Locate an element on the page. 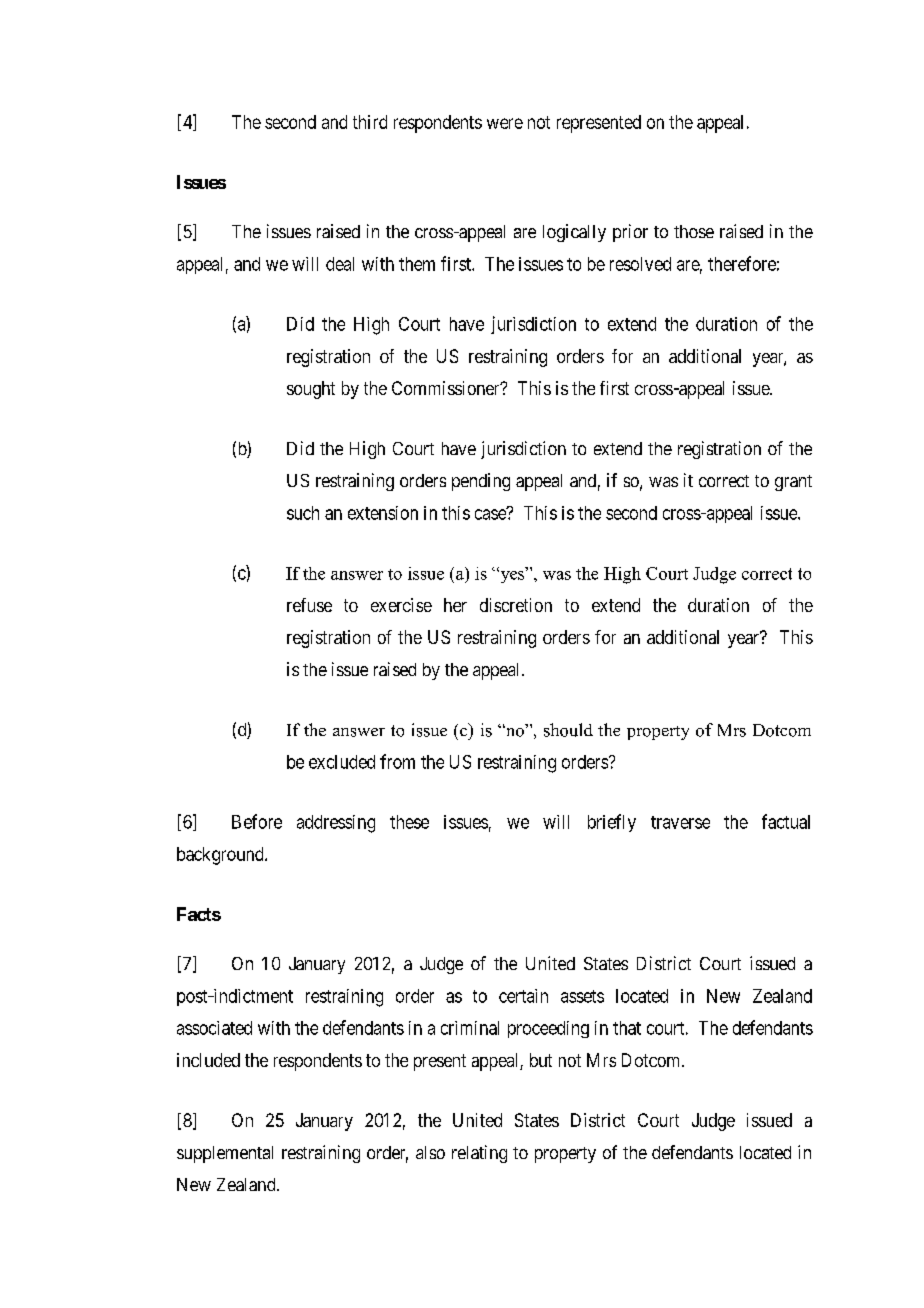  were is located at coordinates (505, 123).
